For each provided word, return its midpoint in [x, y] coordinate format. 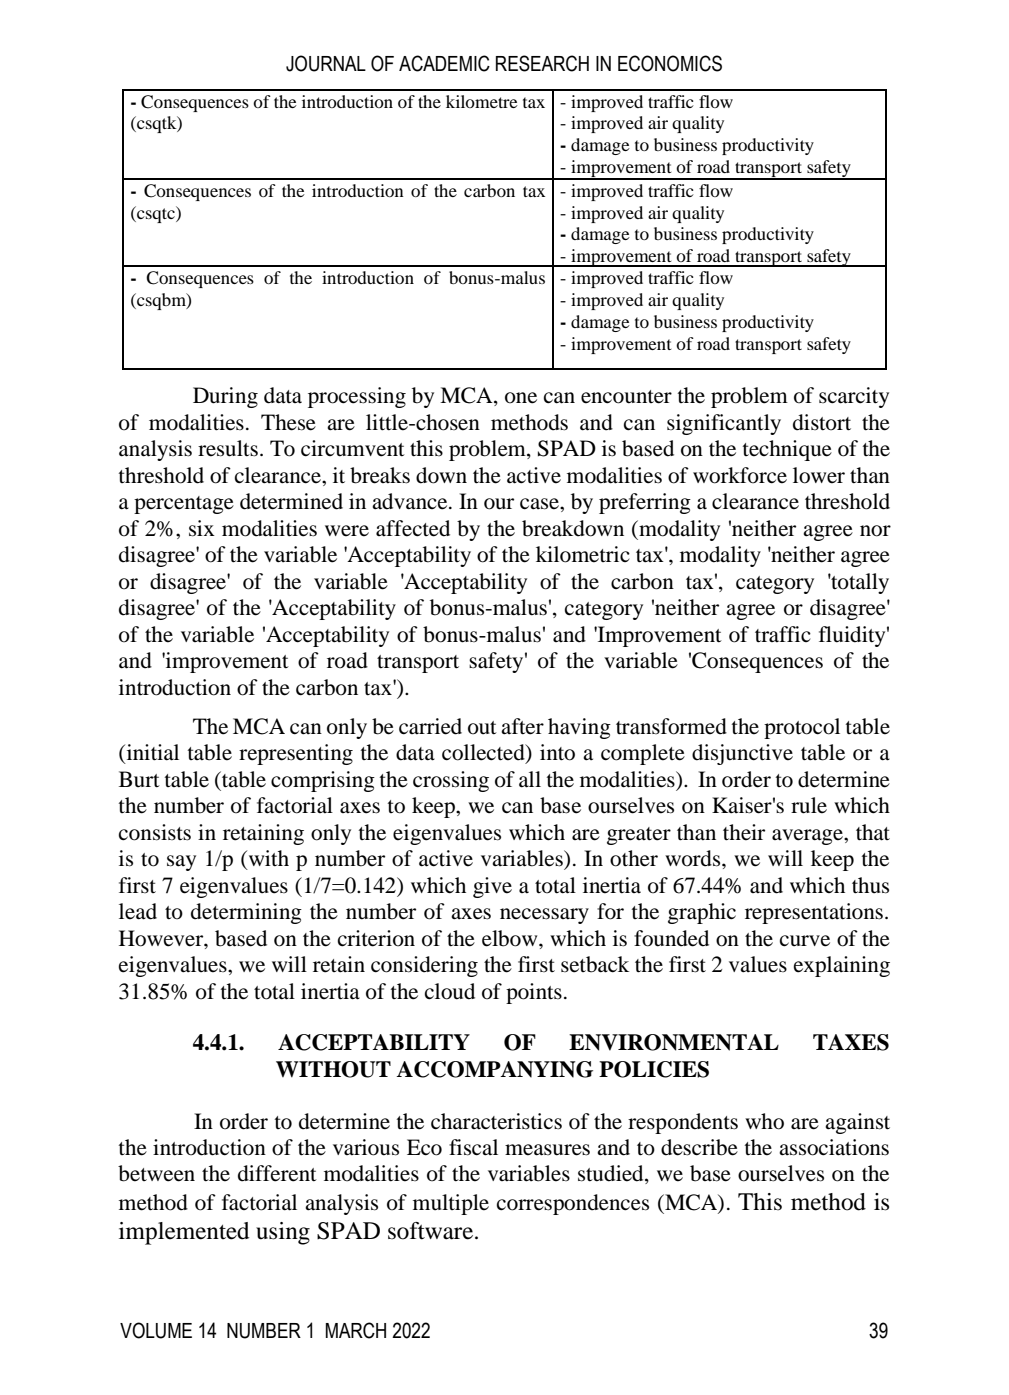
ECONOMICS [670, 63]
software [432, 1231]
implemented [184, 1233]
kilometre [482, 101]
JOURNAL [326, 63]
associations [834, 1147]
